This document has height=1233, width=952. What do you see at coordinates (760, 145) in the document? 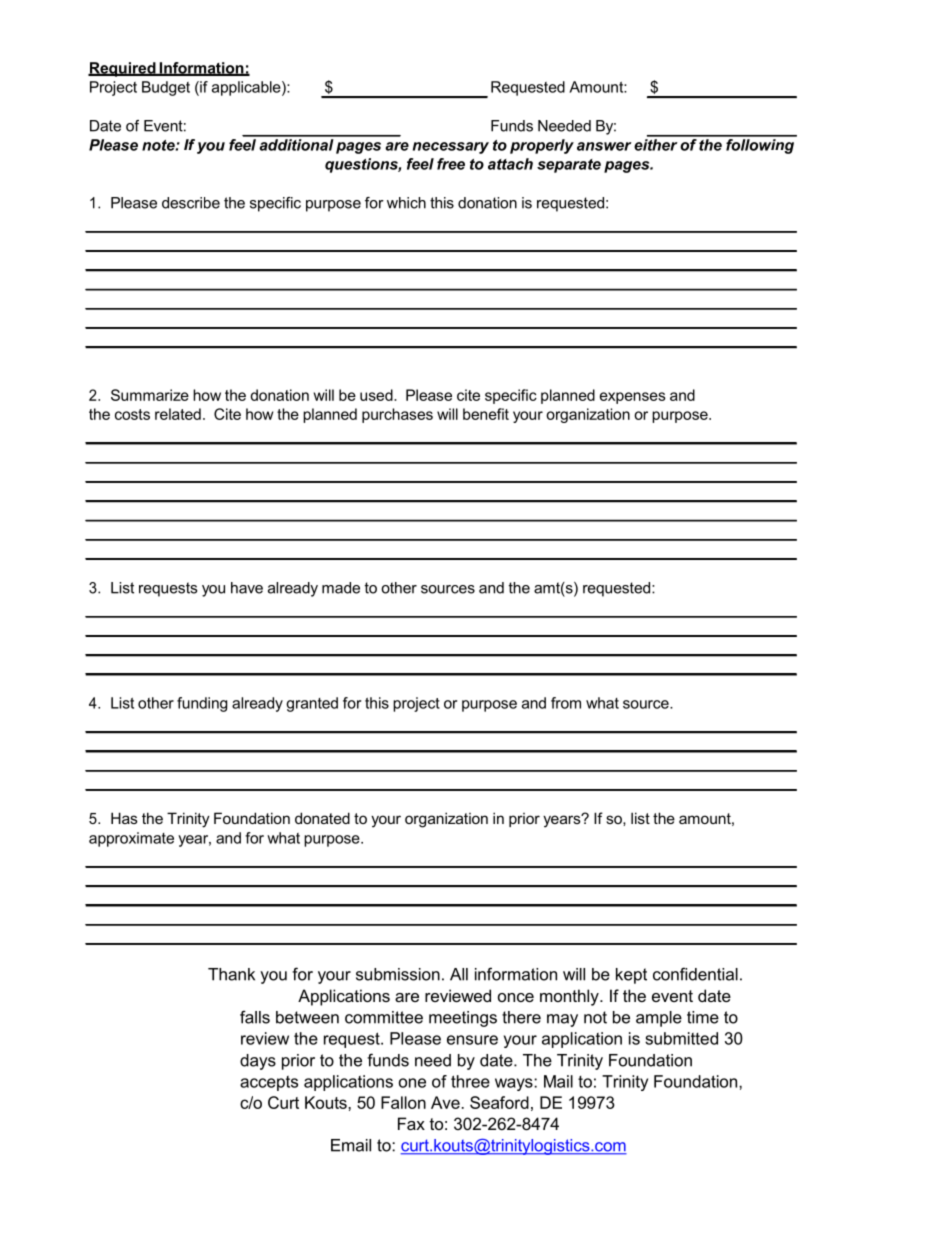
I see `following` at bounding box center [760, 145].
